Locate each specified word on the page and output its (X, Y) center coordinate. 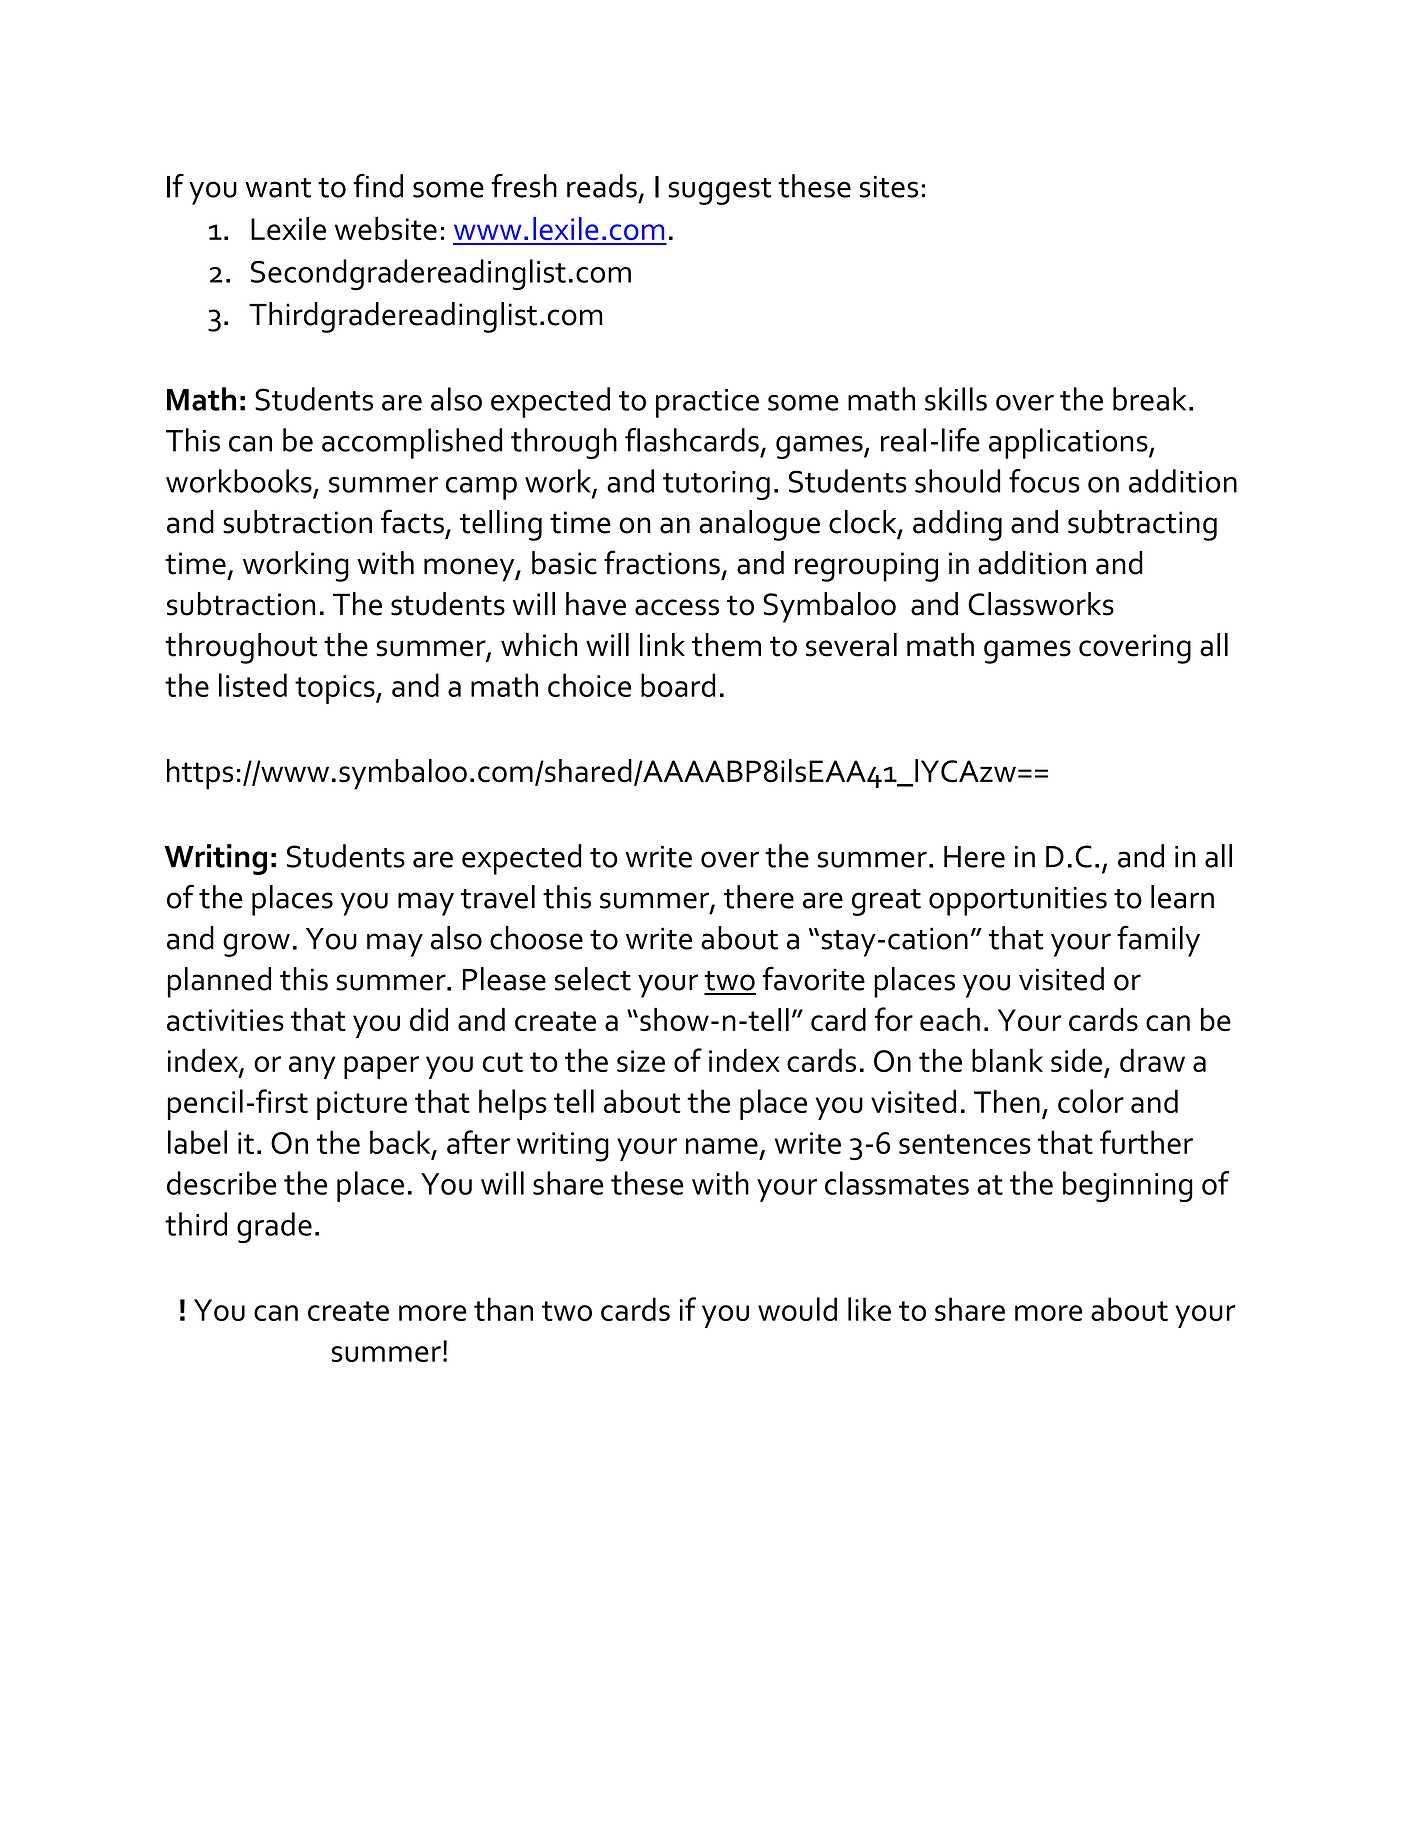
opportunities (1018, 901)
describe (222, 1183)
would (797, 1309)
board (678, 685)
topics (336, 689)
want (278, 188)
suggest (719, 191)
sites (889, 187)
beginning (1128, 1187)
